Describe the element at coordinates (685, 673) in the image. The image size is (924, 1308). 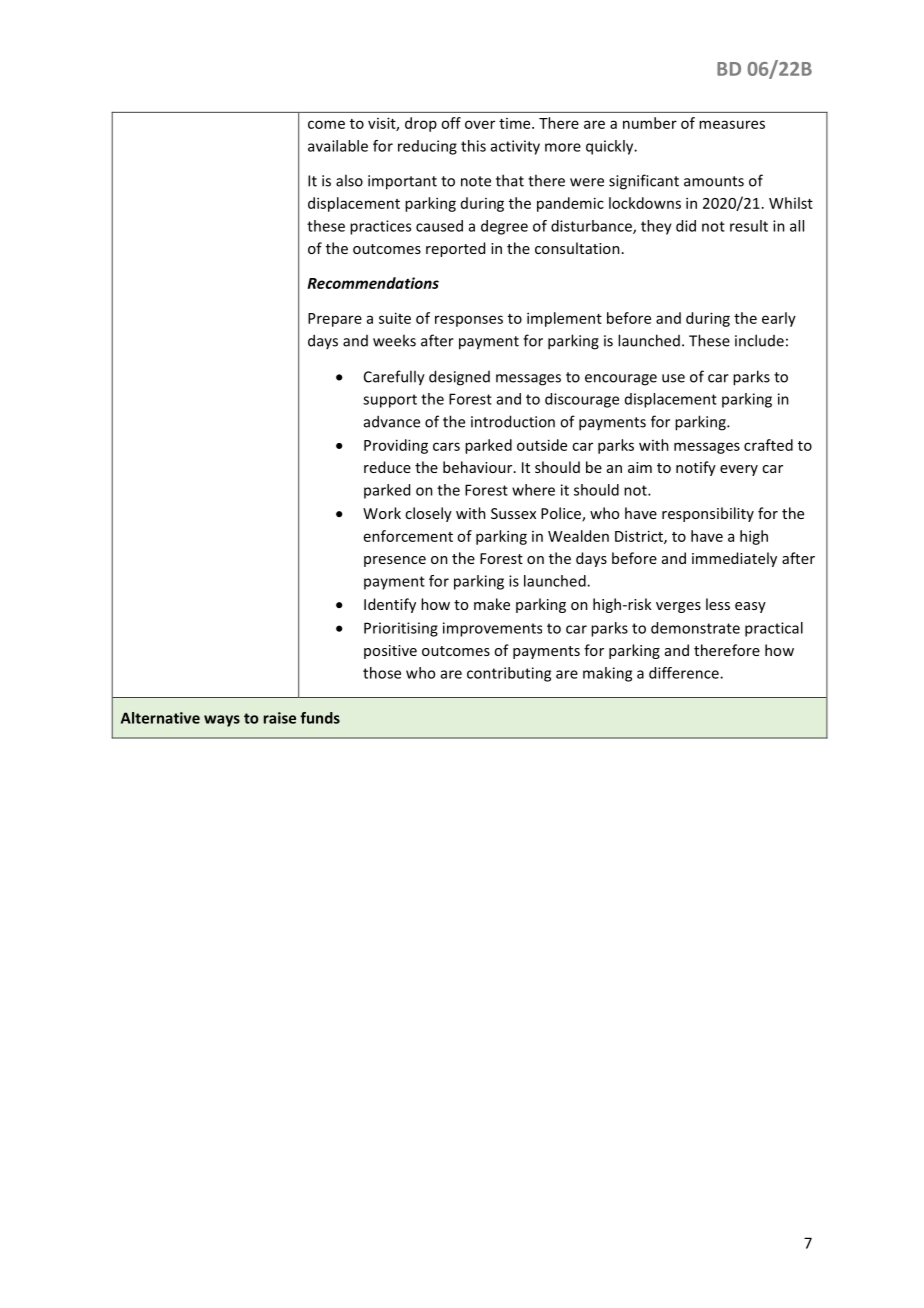
I see `difference` at that location.
